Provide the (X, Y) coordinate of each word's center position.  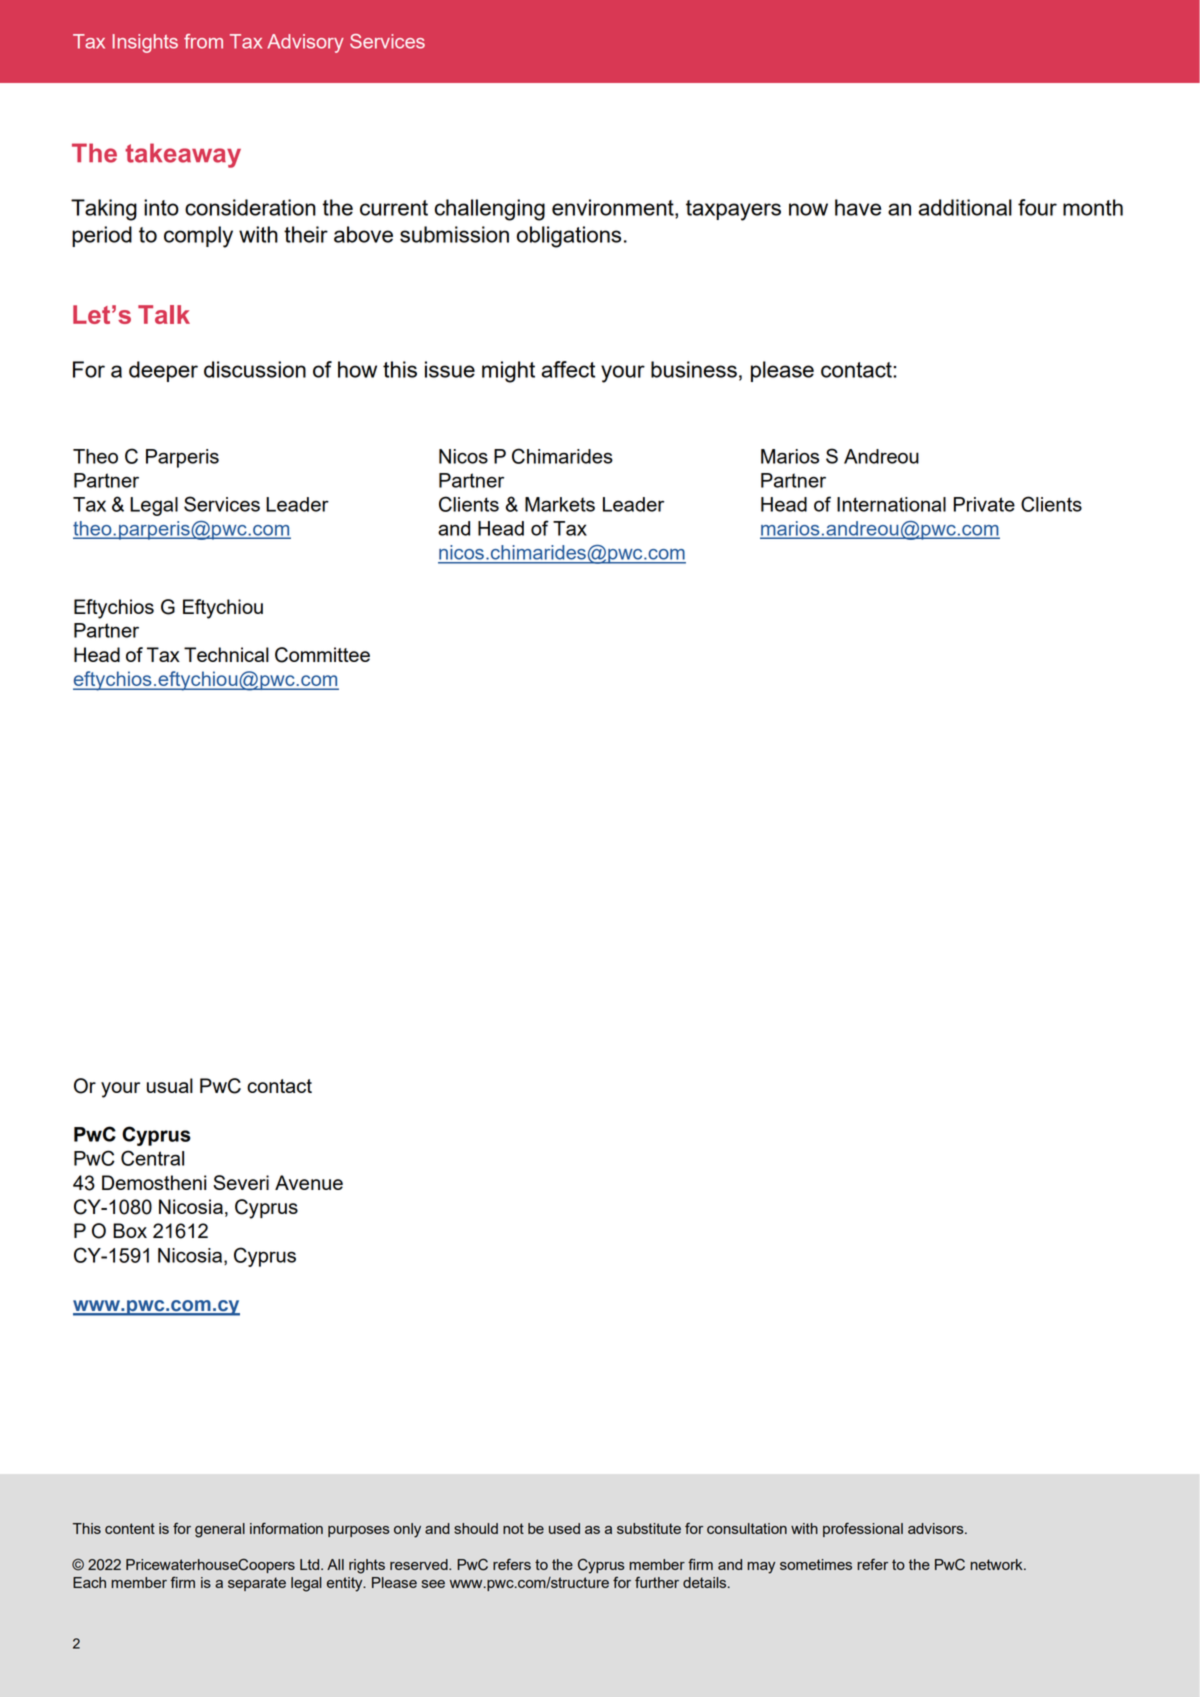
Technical (226, 654)
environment (614, 207)
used (564, 1528)
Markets (560, 504)
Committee (322, 655)
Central (152, 1158)
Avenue (309, 1182)
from (203, 41)
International (891, 504)
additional (965, 207)
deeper (163, 371)
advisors (937, 1528)
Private (984, 504)
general (220, 1530)
